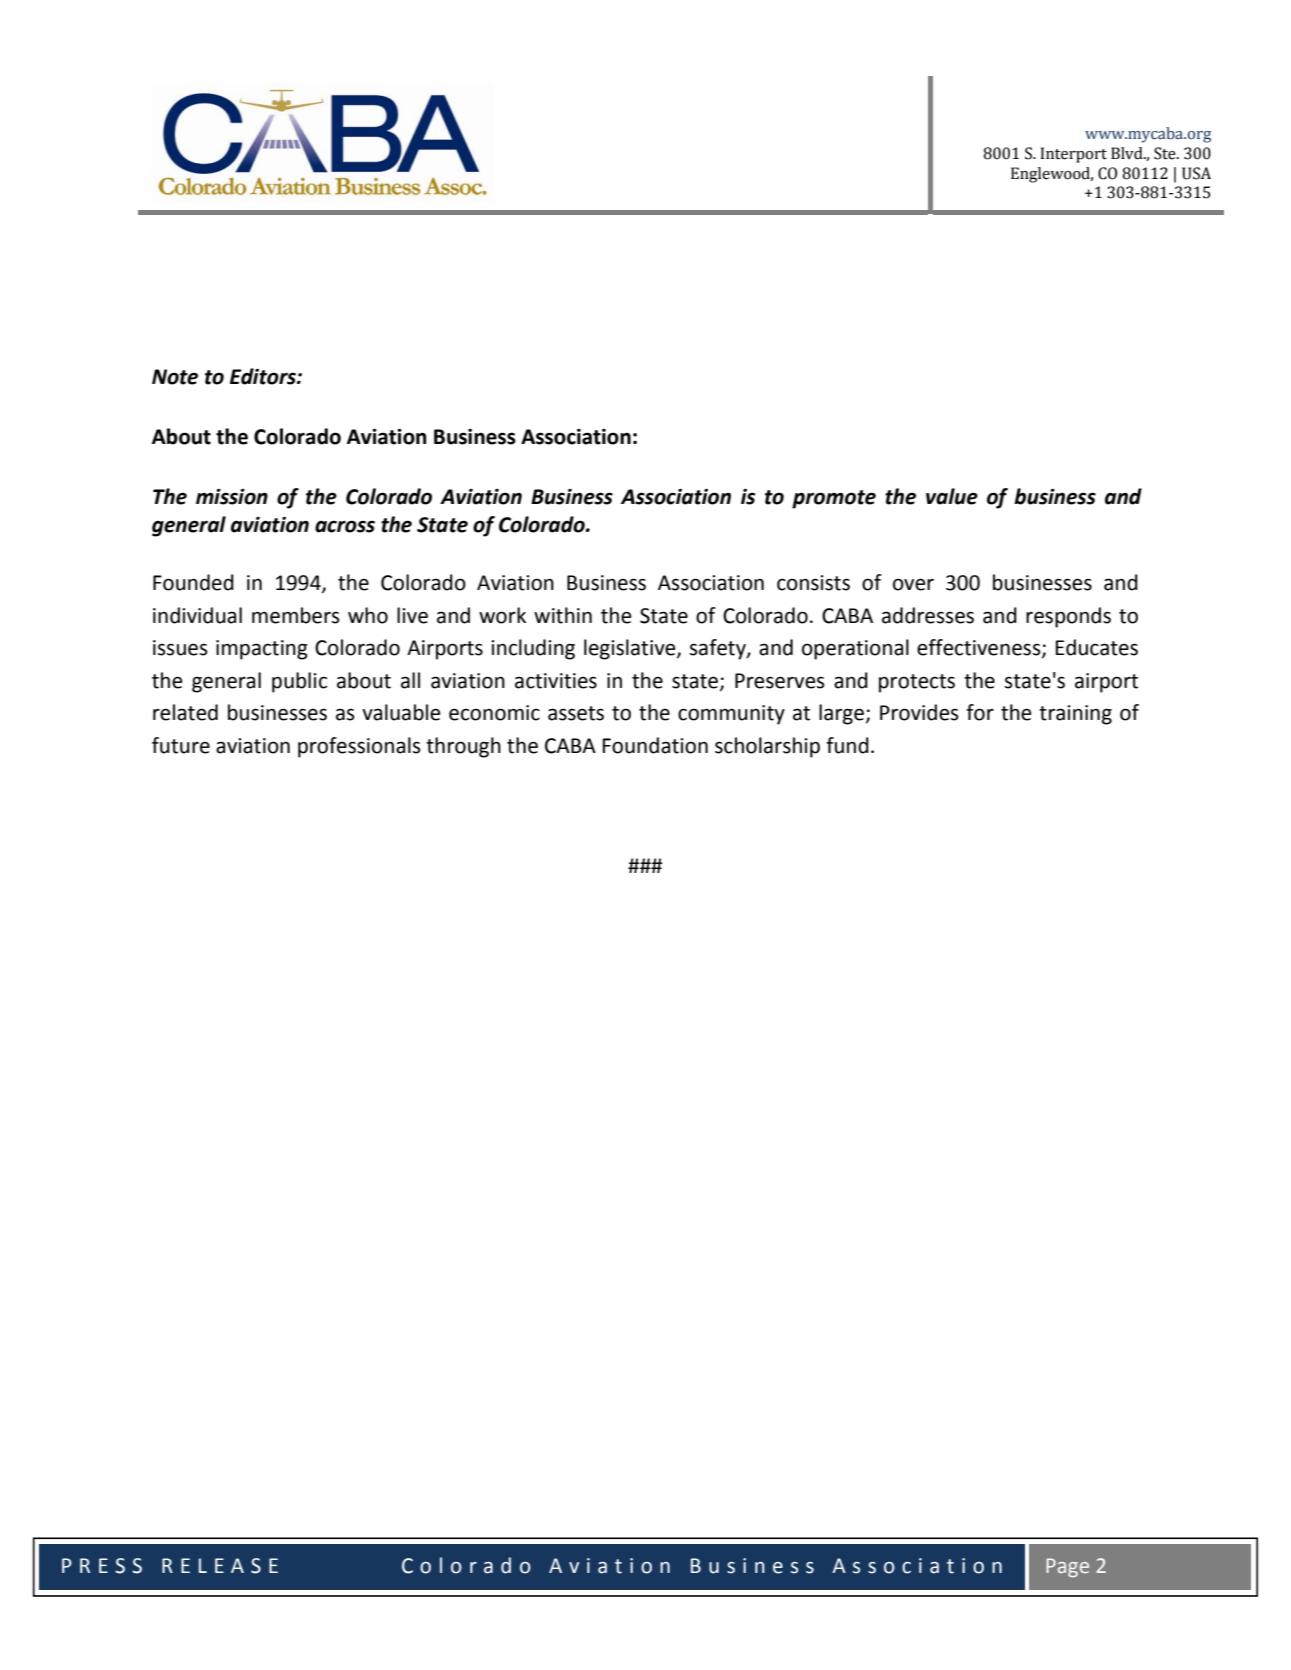 The image size is (1291, 1670). Describe the element at coordinates (1075, 715) in the screenshot. I see `training` at that location.
